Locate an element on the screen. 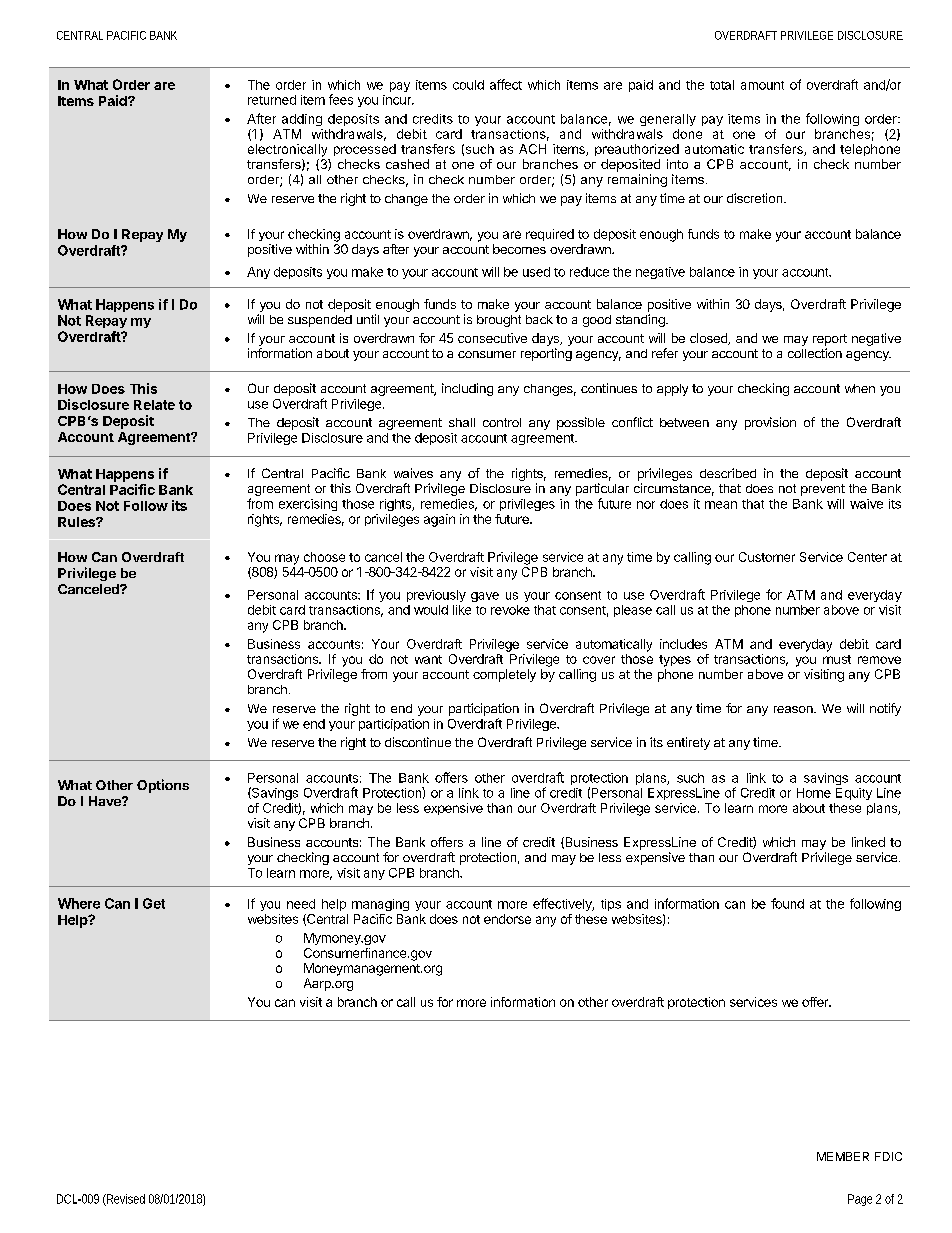 This screenshot has height=1233, width=952. amount is located at coordinates (762, 85).
